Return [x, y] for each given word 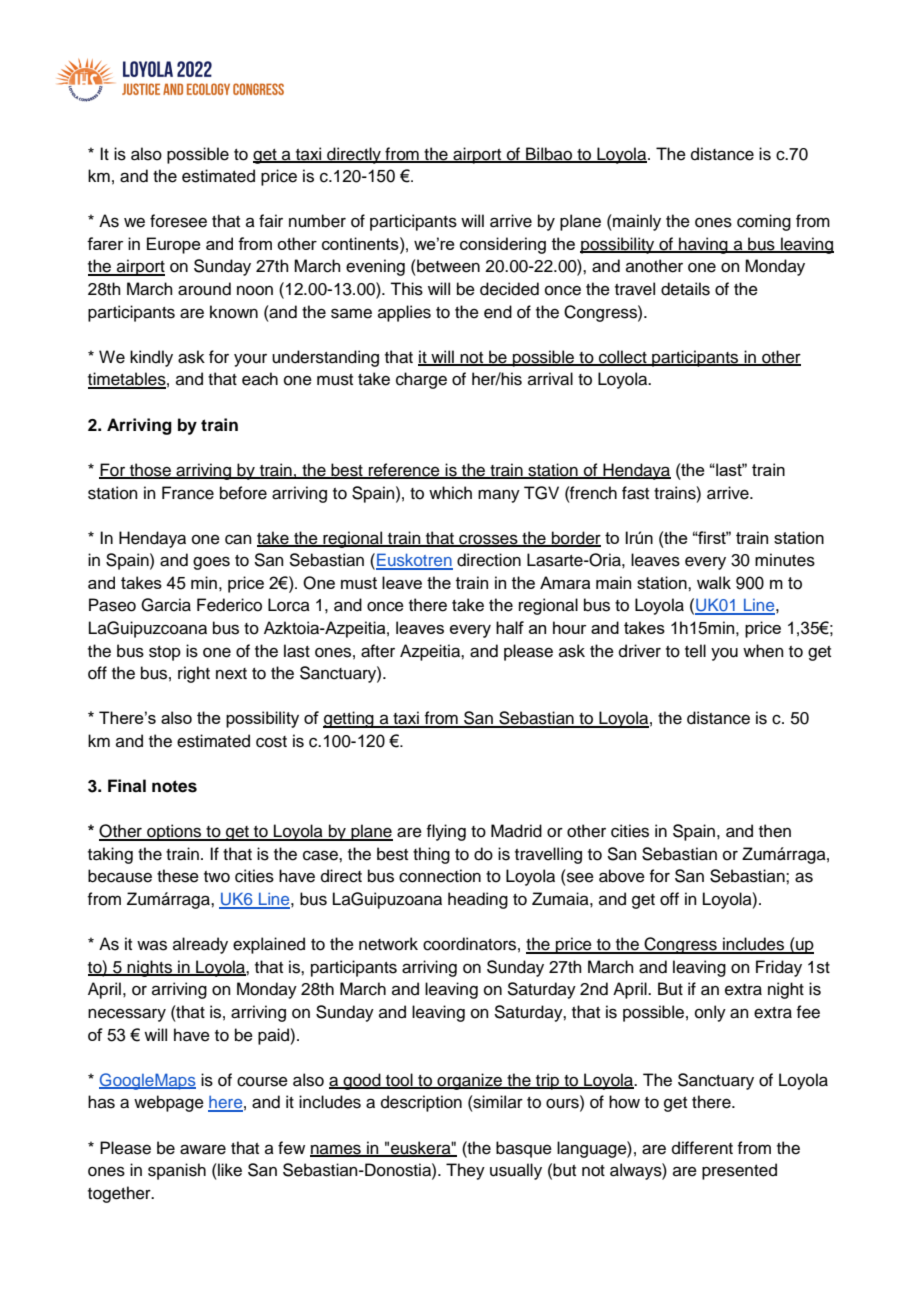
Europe [174, 245]
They [465, 1171]
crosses [488, 540]
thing [431, 855]
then [775, 831]
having [703, 245]
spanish [177, 1171]
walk [714, 582]
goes [211, 563]
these [178, 876]
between [447, 266]
